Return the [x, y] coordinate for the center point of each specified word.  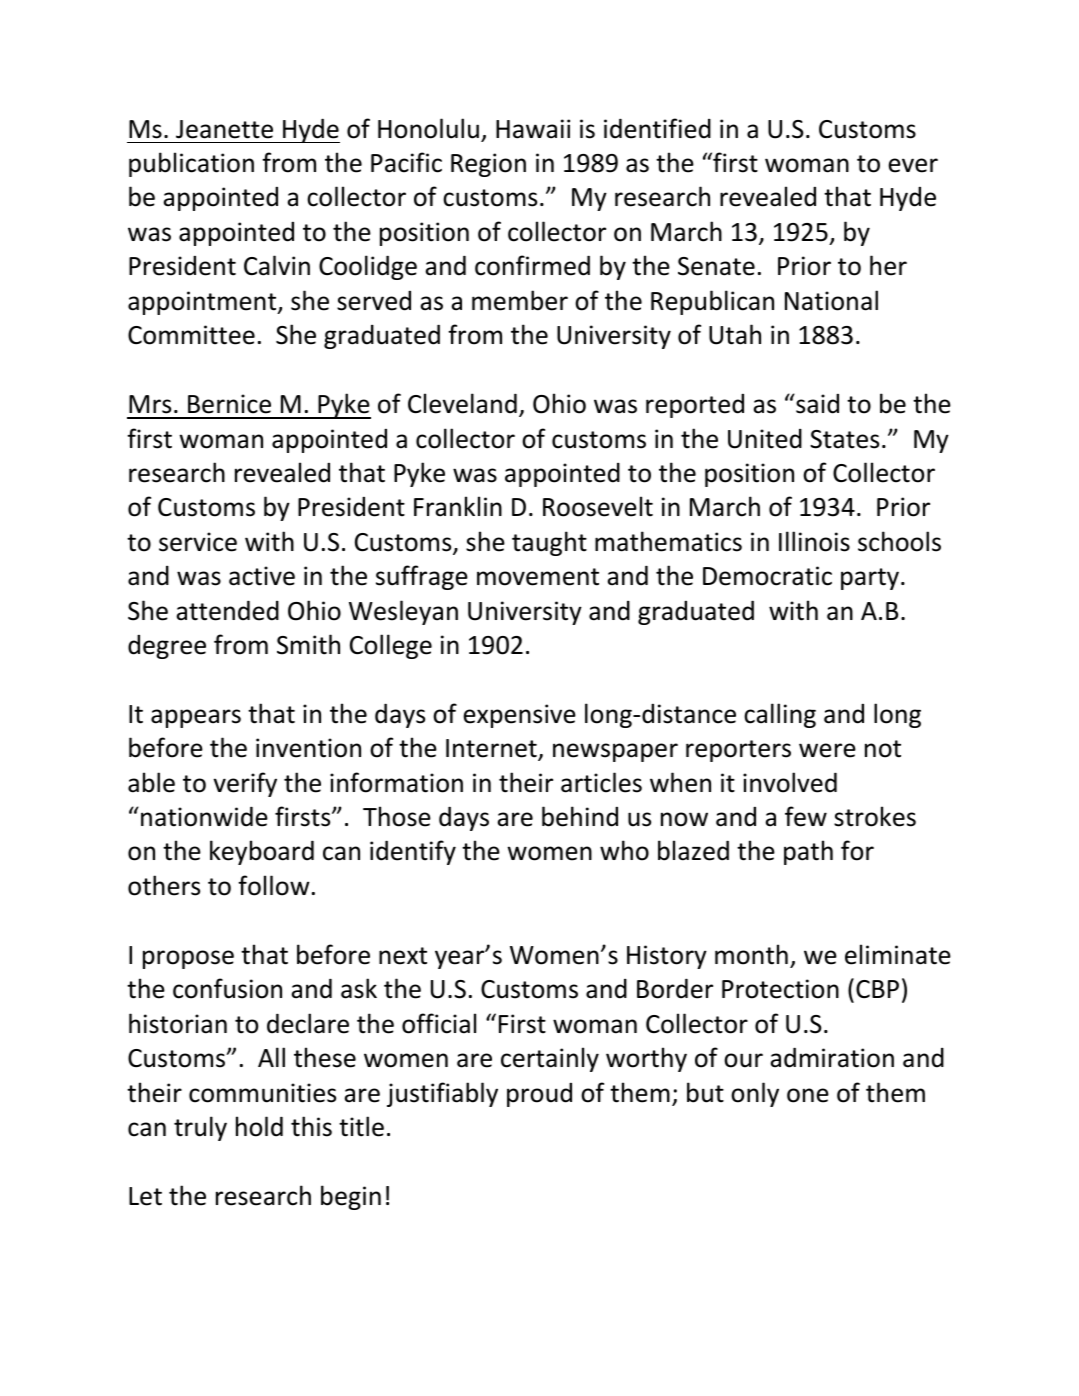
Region [488, 165]
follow [274, 885]
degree [167, 647]
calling [780, 715]
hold [259, 1126]
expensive [519, 716]
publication [191, 164]
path [808, 852]
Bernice [229, 404]
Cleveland [462, 403]
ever [913, 165]
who [624, 850]
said [816, 404]
